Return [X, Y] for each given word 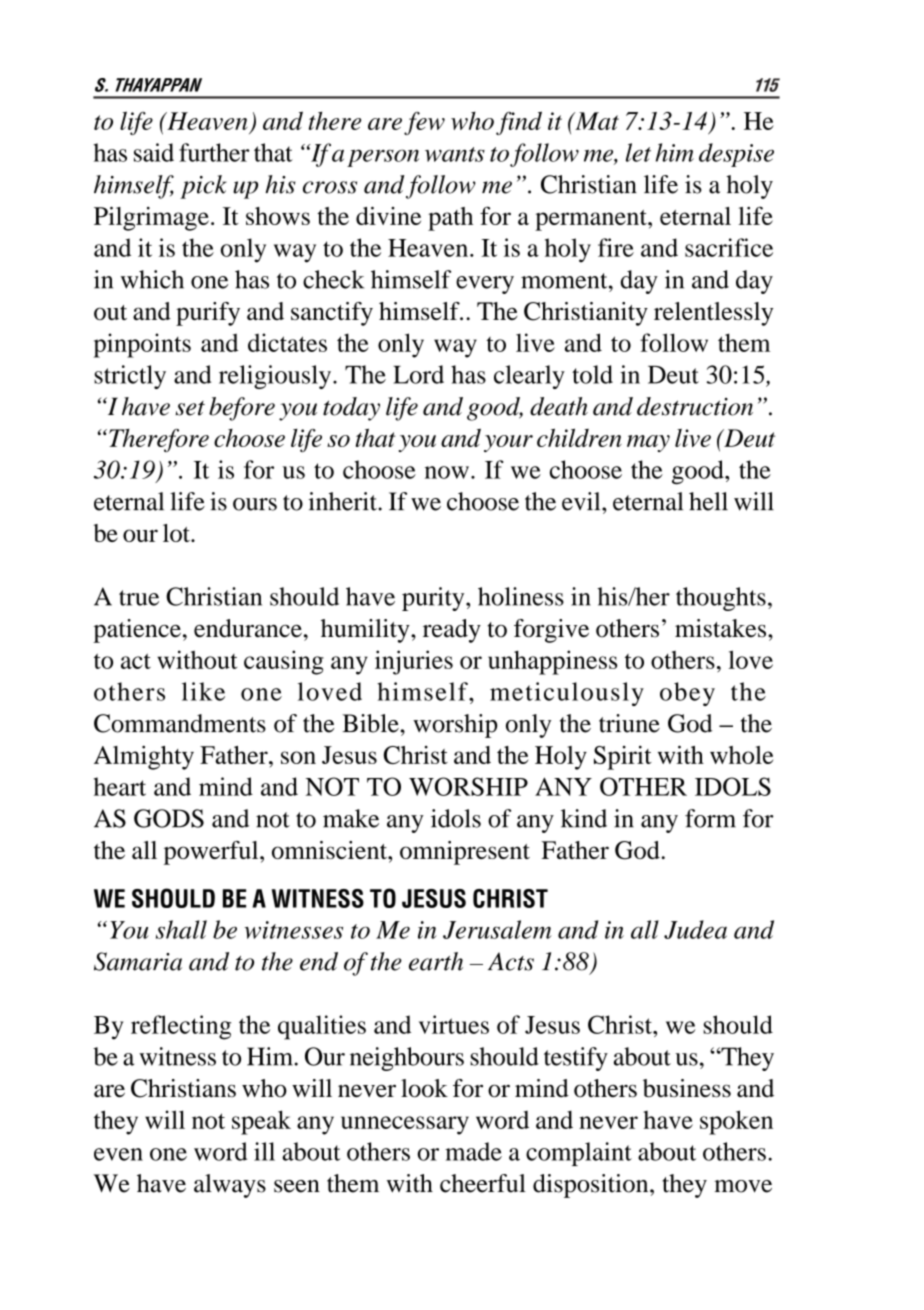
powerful [212, 853]
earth [436, 961]
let [638, 152]
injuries [414, 662]
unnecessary [405, 1125]
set [190, 408]
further [214, 152]
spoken [736, 1122]
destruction [695, 406]
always [230, 1186]
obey [687, 694]
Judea [695, 929]
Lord [418, 374]
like [203, 691]
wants [455, 154]
